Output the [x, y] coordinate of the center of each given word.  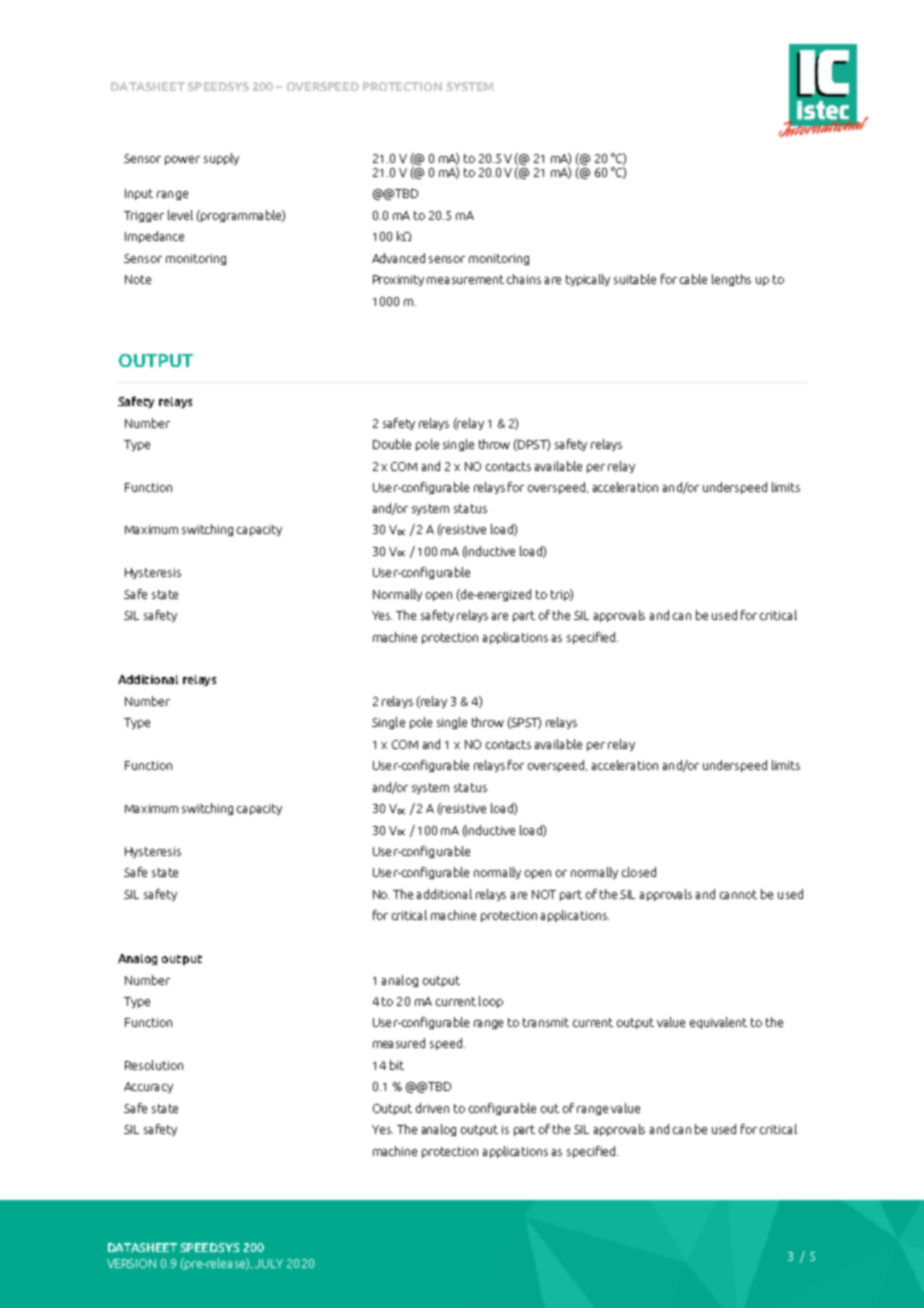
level [180, 215]
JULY [269, 1263]
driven [432, 1108]
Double [392, 444]
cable [693, 279]
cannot [738, 894]
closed [639, 872]
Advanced [398, 258]
